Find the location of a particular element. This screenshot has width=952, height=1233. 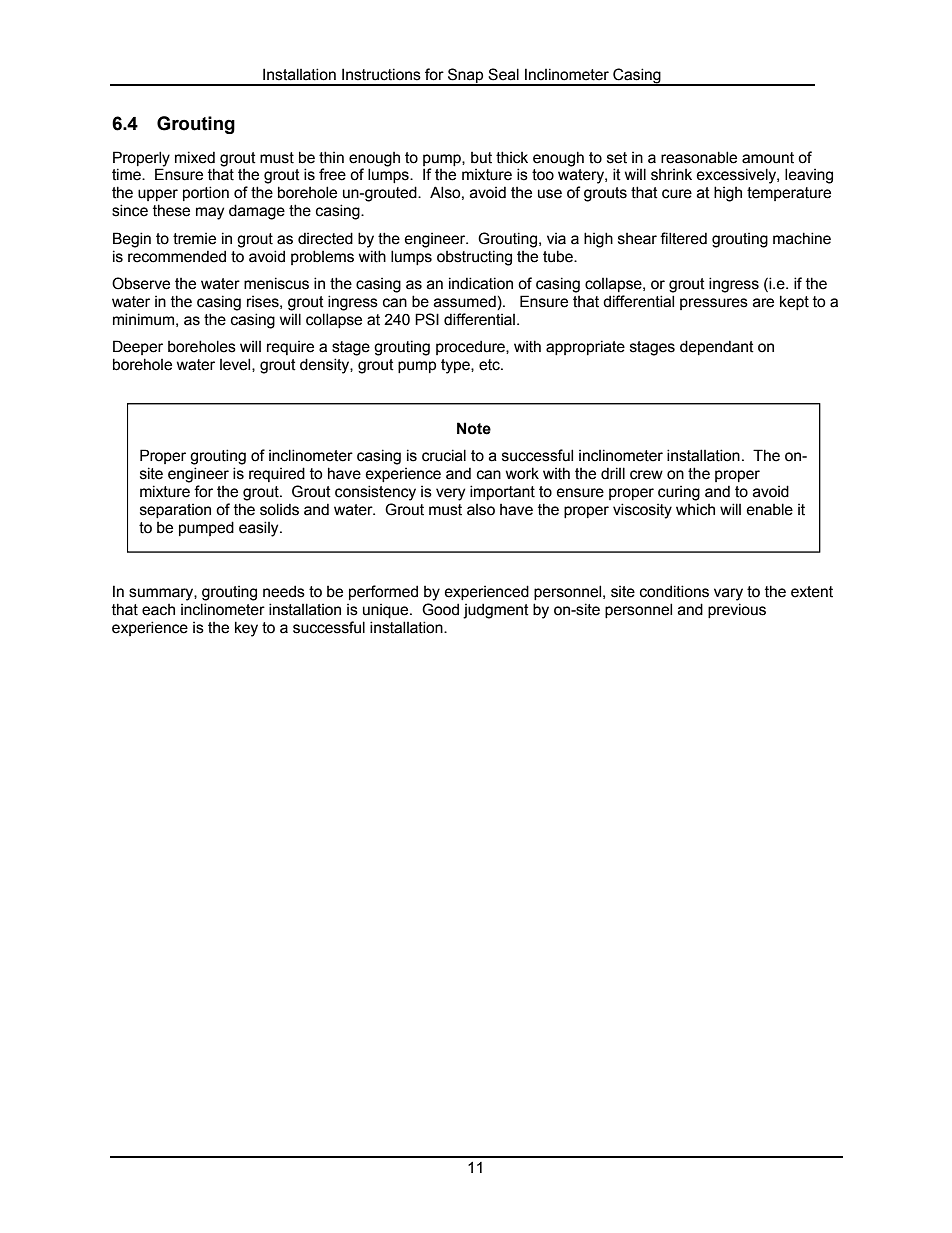

separation is located at coordinates (175, 511).
